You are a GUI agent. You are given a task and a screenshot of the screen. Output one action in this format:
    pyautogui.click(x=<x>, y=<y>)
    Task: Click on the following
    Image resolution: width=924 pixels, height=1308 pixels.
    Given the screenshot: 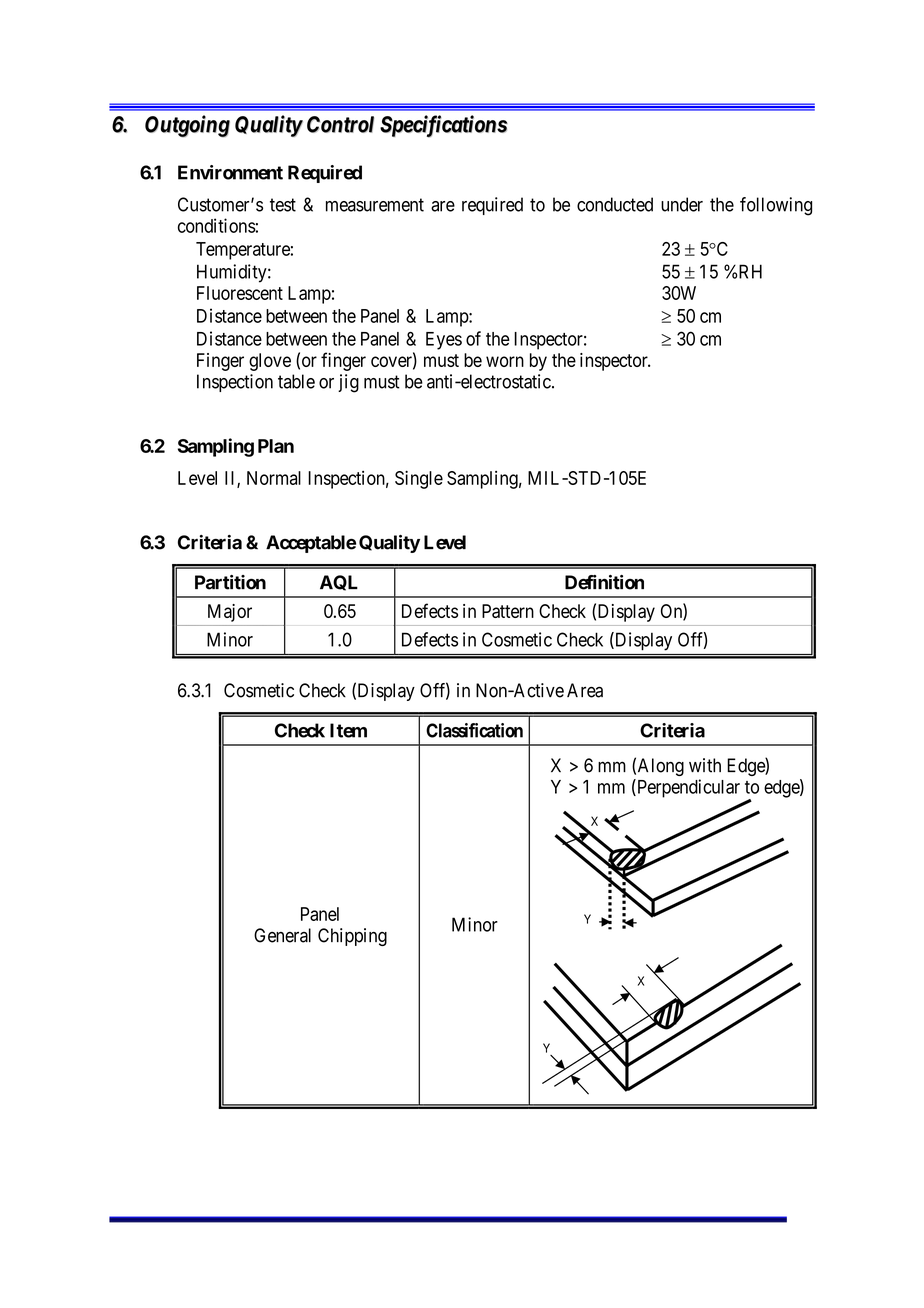 What is the action you would take?
    pyautogui.click(x=776, y=206)
